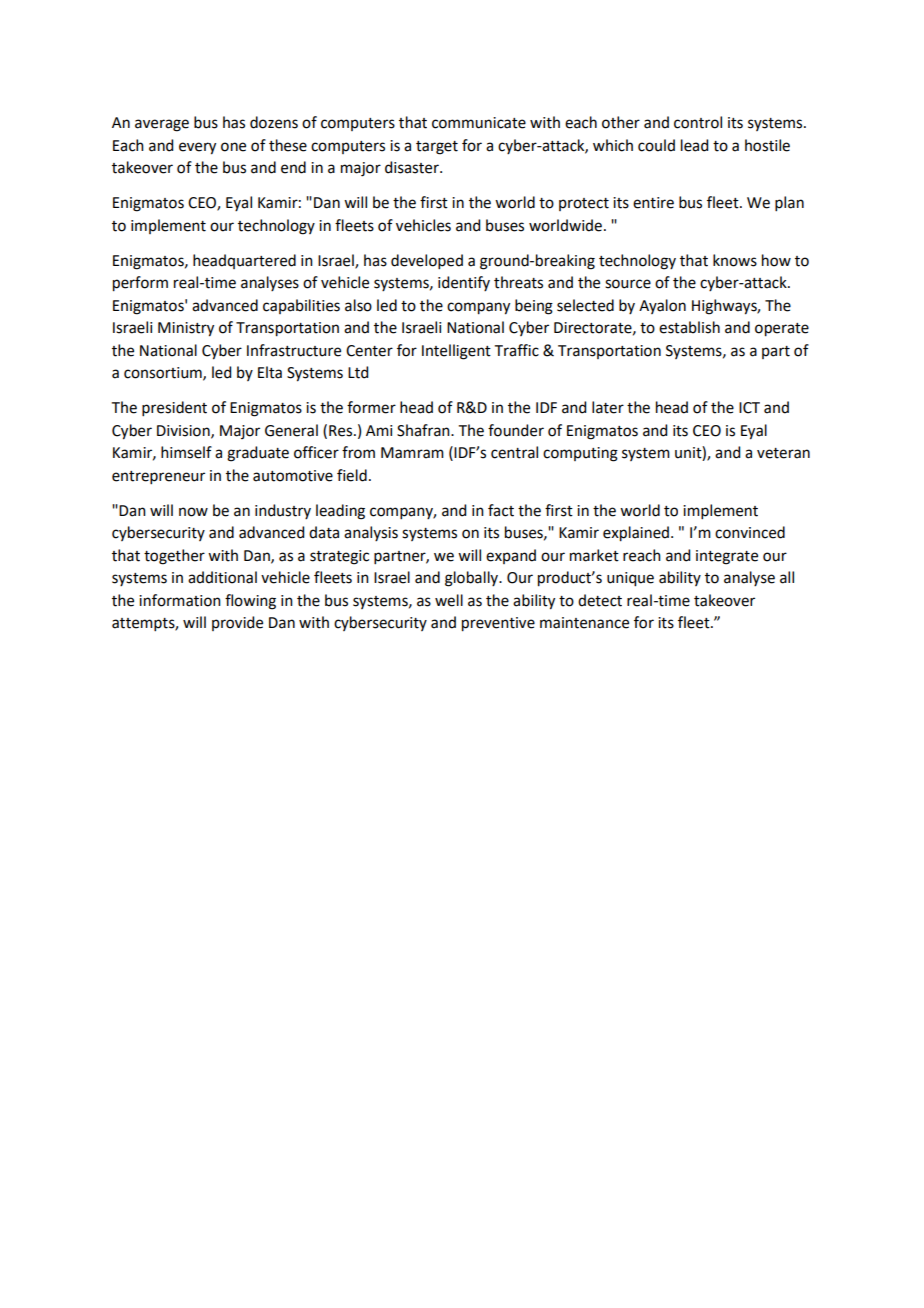 This document has height=1308, width=924. I want to click on Infrastructure, so click(294, 350).
